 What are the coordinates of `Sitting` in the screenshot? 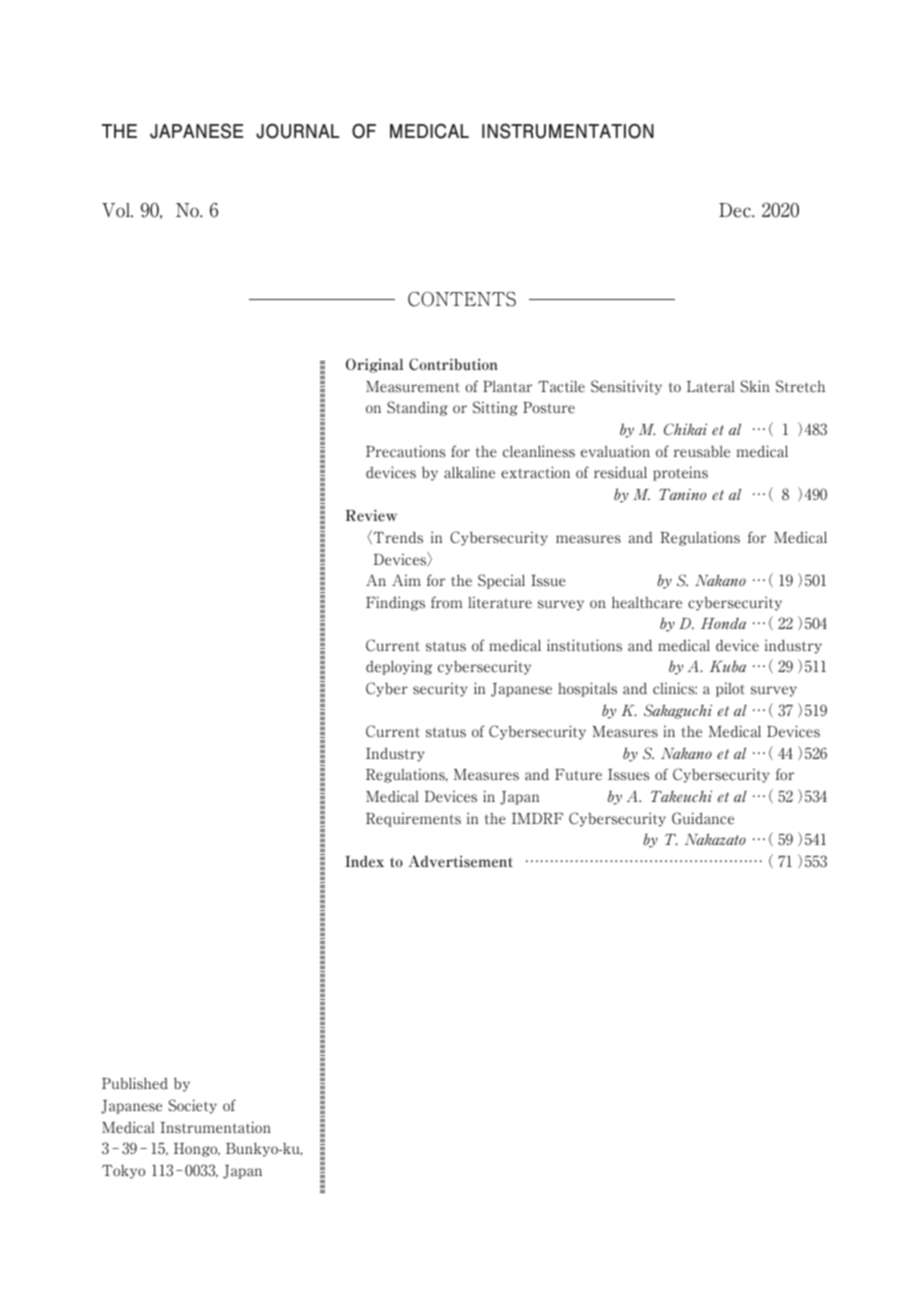 It's located at (495, 408).
